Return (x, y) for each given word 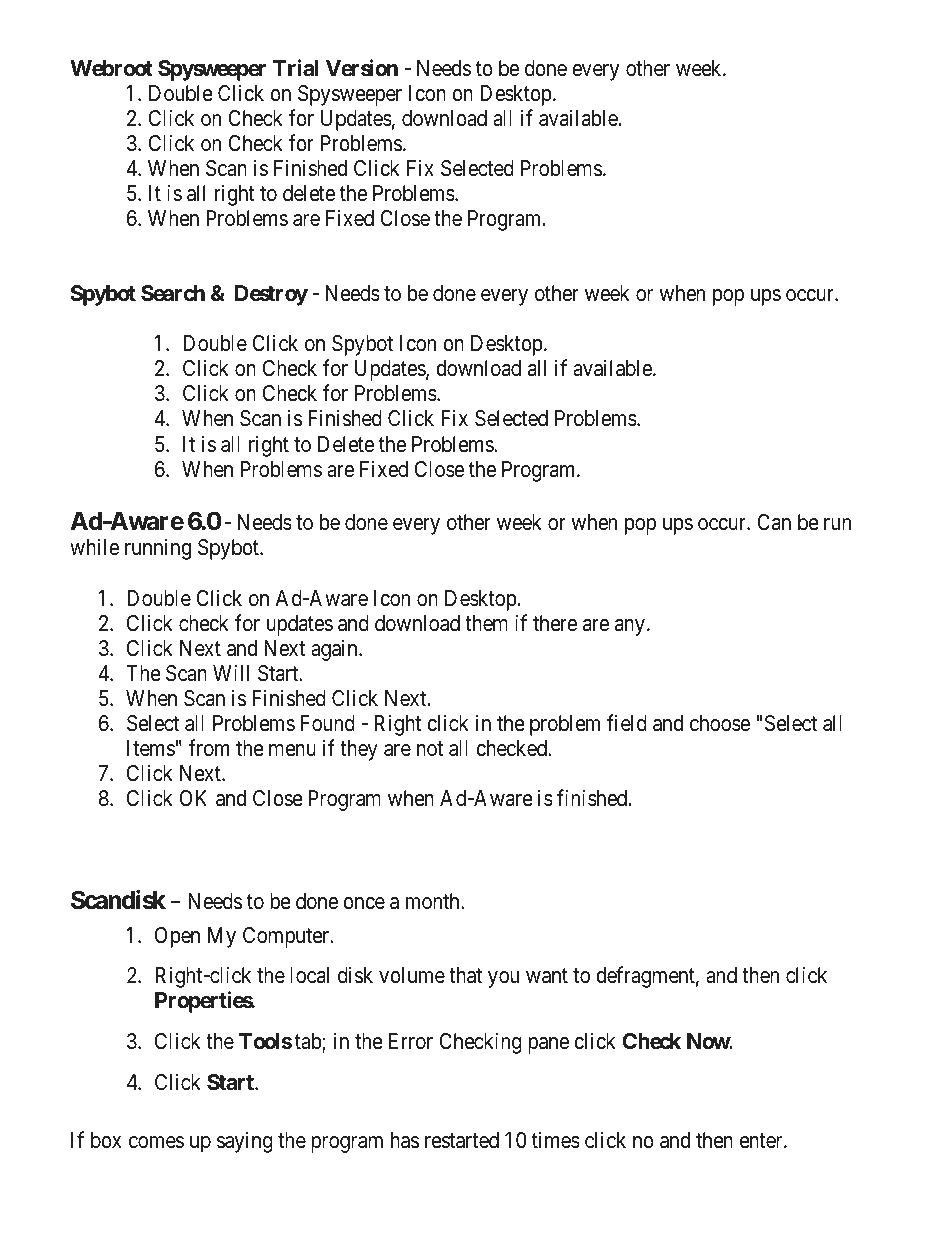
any (630, 627)
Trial (296, 68)
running (158, 549)
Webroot (111, 68)
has (405, 1140)
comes (156, 1142)
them (486, 623)
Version (362, 68)
